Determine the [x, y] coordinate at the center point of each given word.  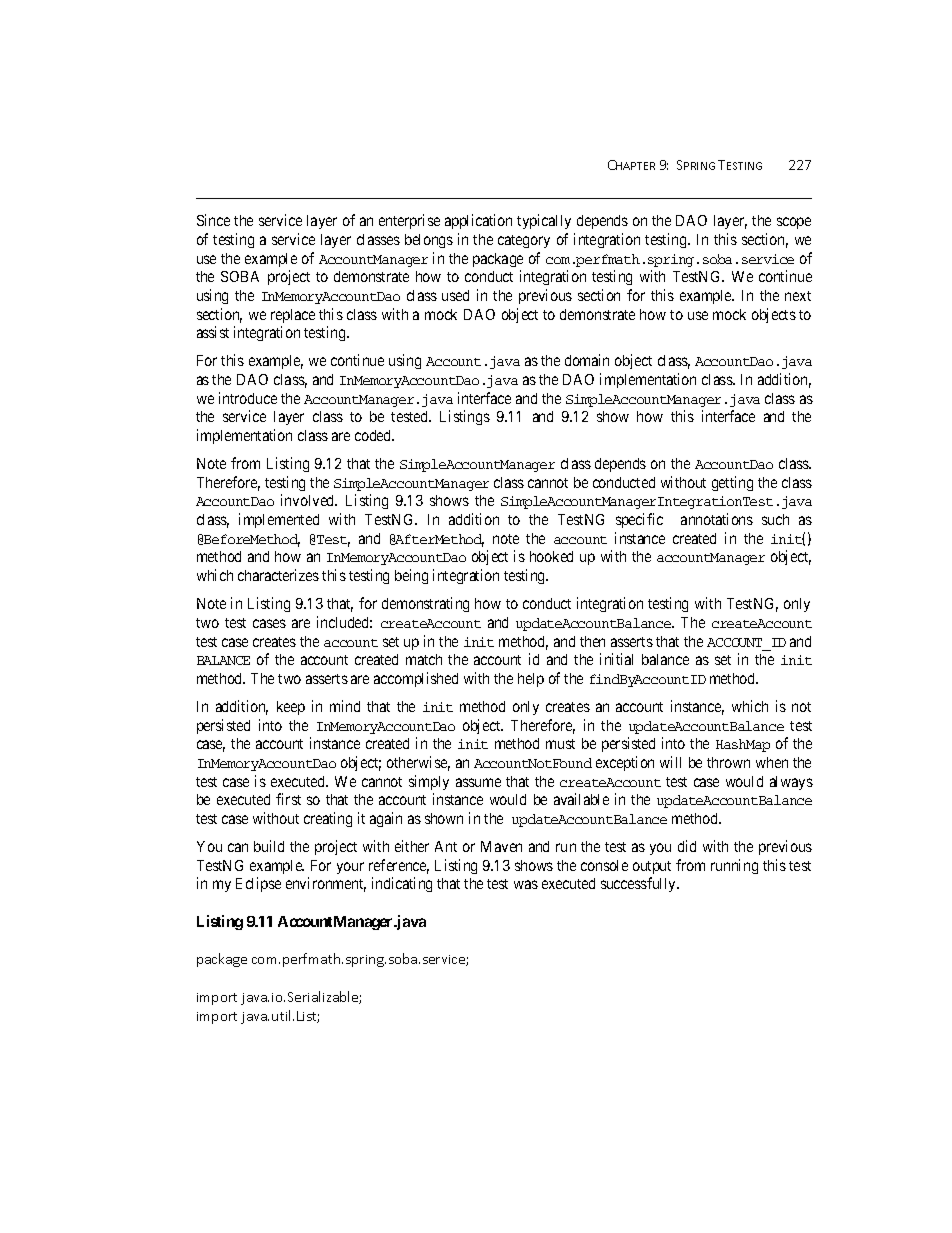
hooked [551, 556]
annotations [717, 519]
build [269, 846]
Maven [501, 846]
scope [794, 223]
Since [213, 220]
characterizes [278, 575]
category [524, 241]
